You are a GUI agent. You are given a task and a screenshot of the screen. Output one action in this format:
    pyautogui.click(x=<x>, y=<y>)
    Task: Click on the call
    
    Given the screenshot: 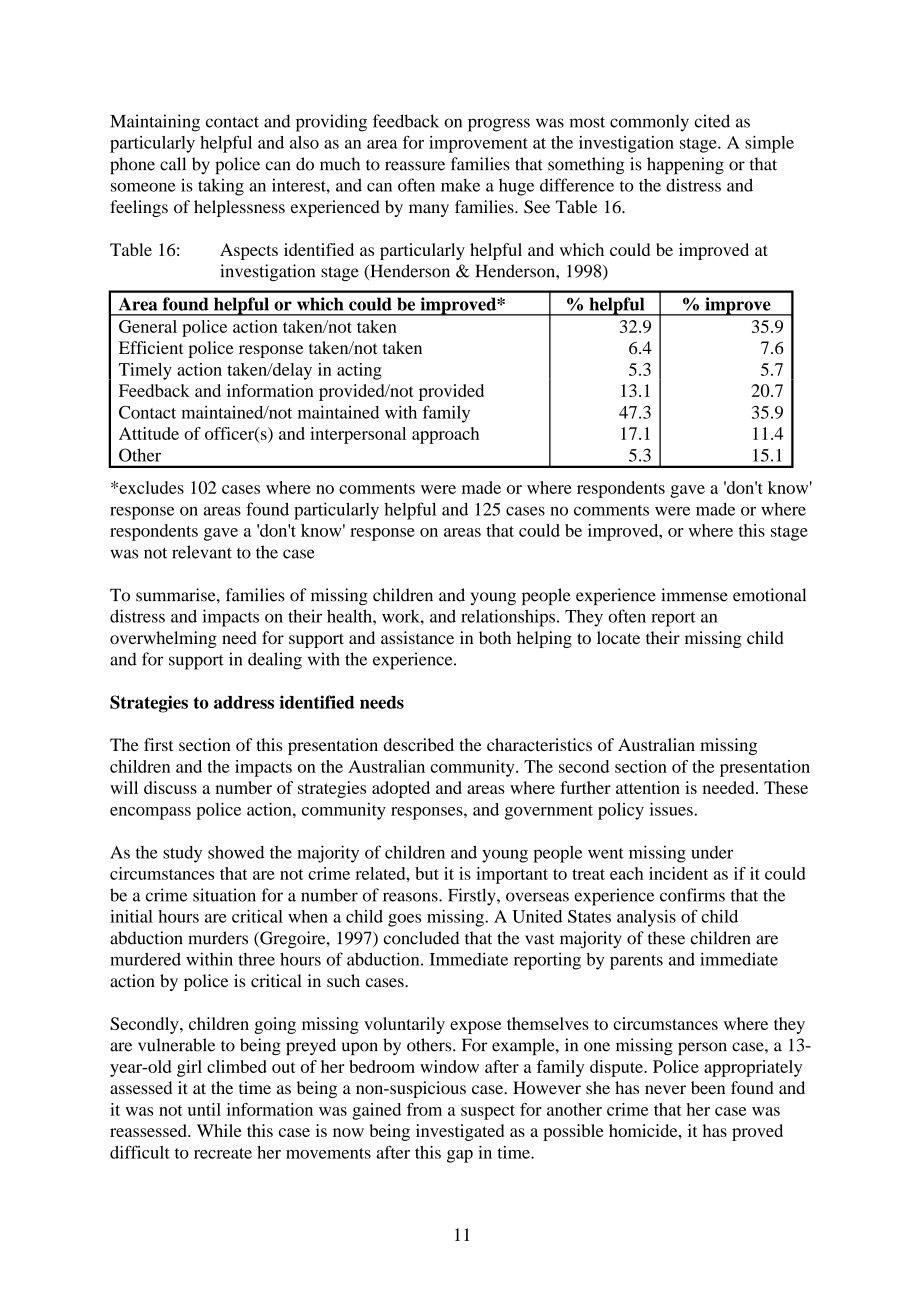 What is the action you would take?
    pyautogui.click(x=173, y=164)
